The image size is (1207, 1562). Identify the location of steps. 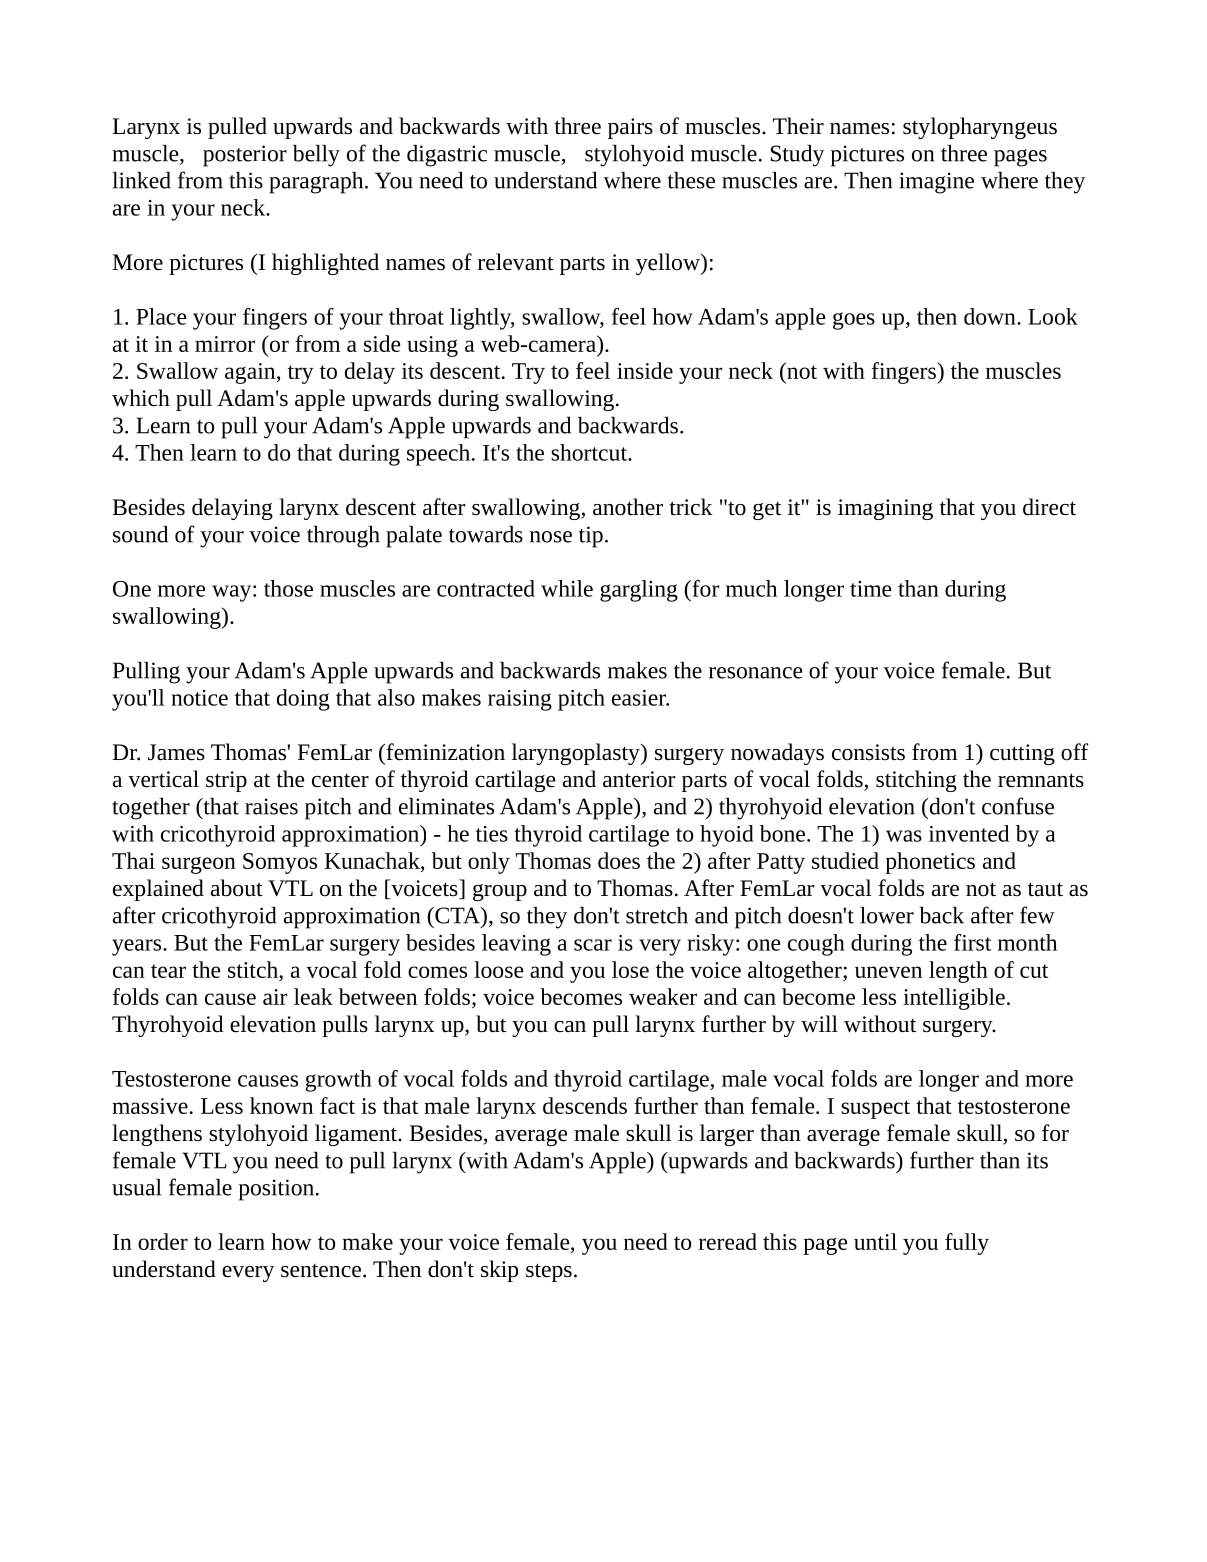
(549, 1272).
